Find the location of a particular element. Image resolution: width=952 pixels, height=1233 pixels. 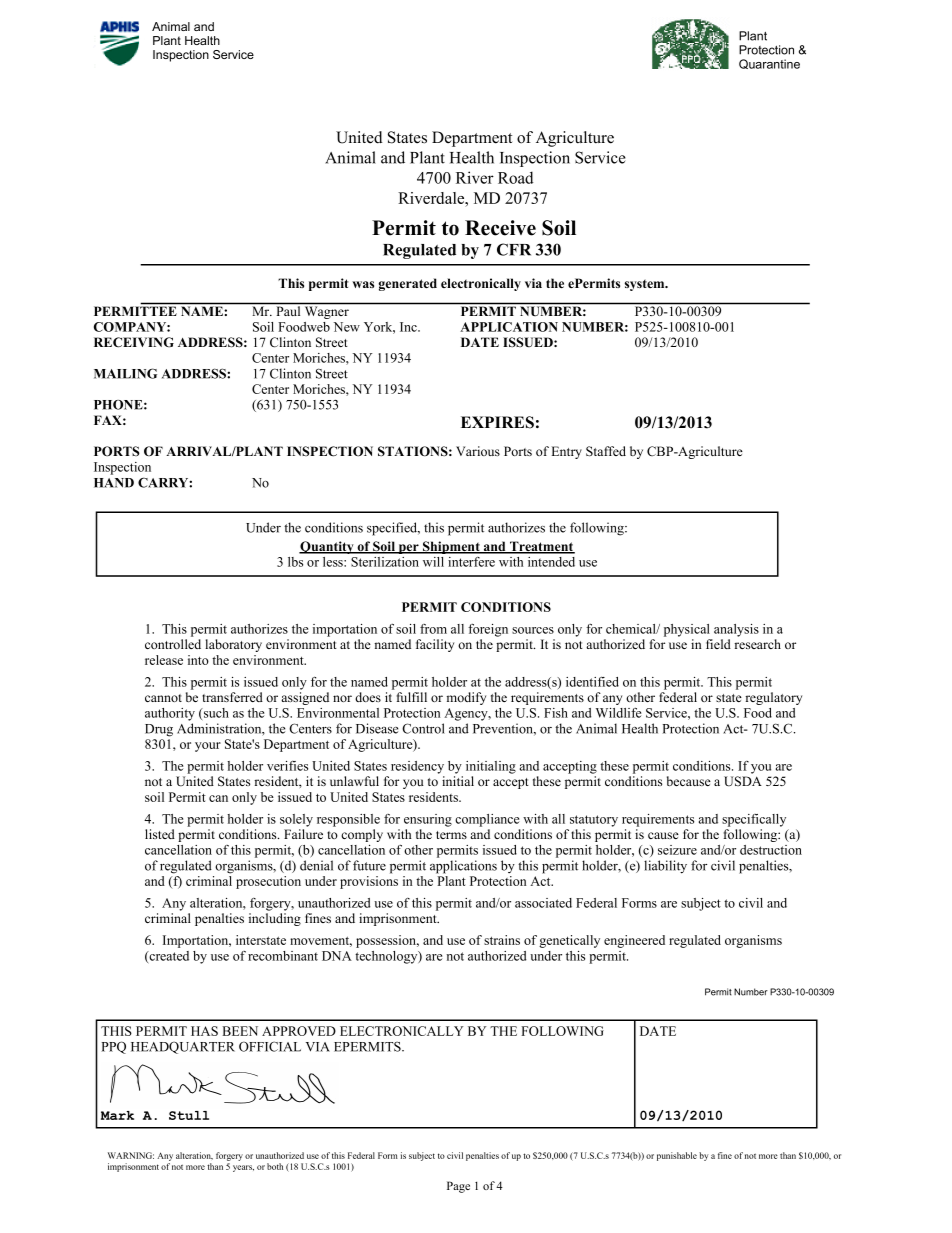

Page is located at coordinates (458, 1187).
